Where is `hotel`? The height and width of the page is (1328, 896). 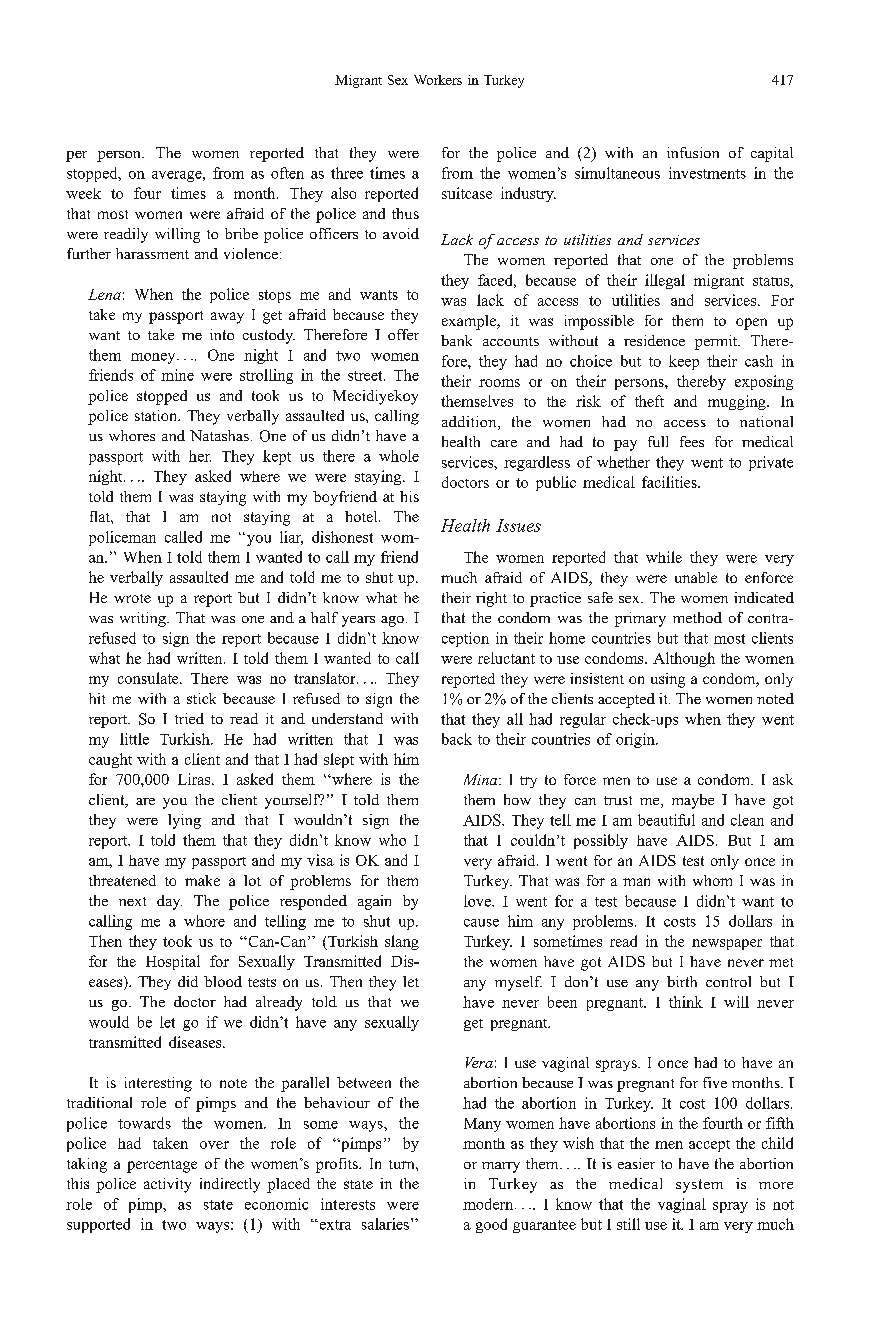
hotel is located at coordinates (362, 516).
